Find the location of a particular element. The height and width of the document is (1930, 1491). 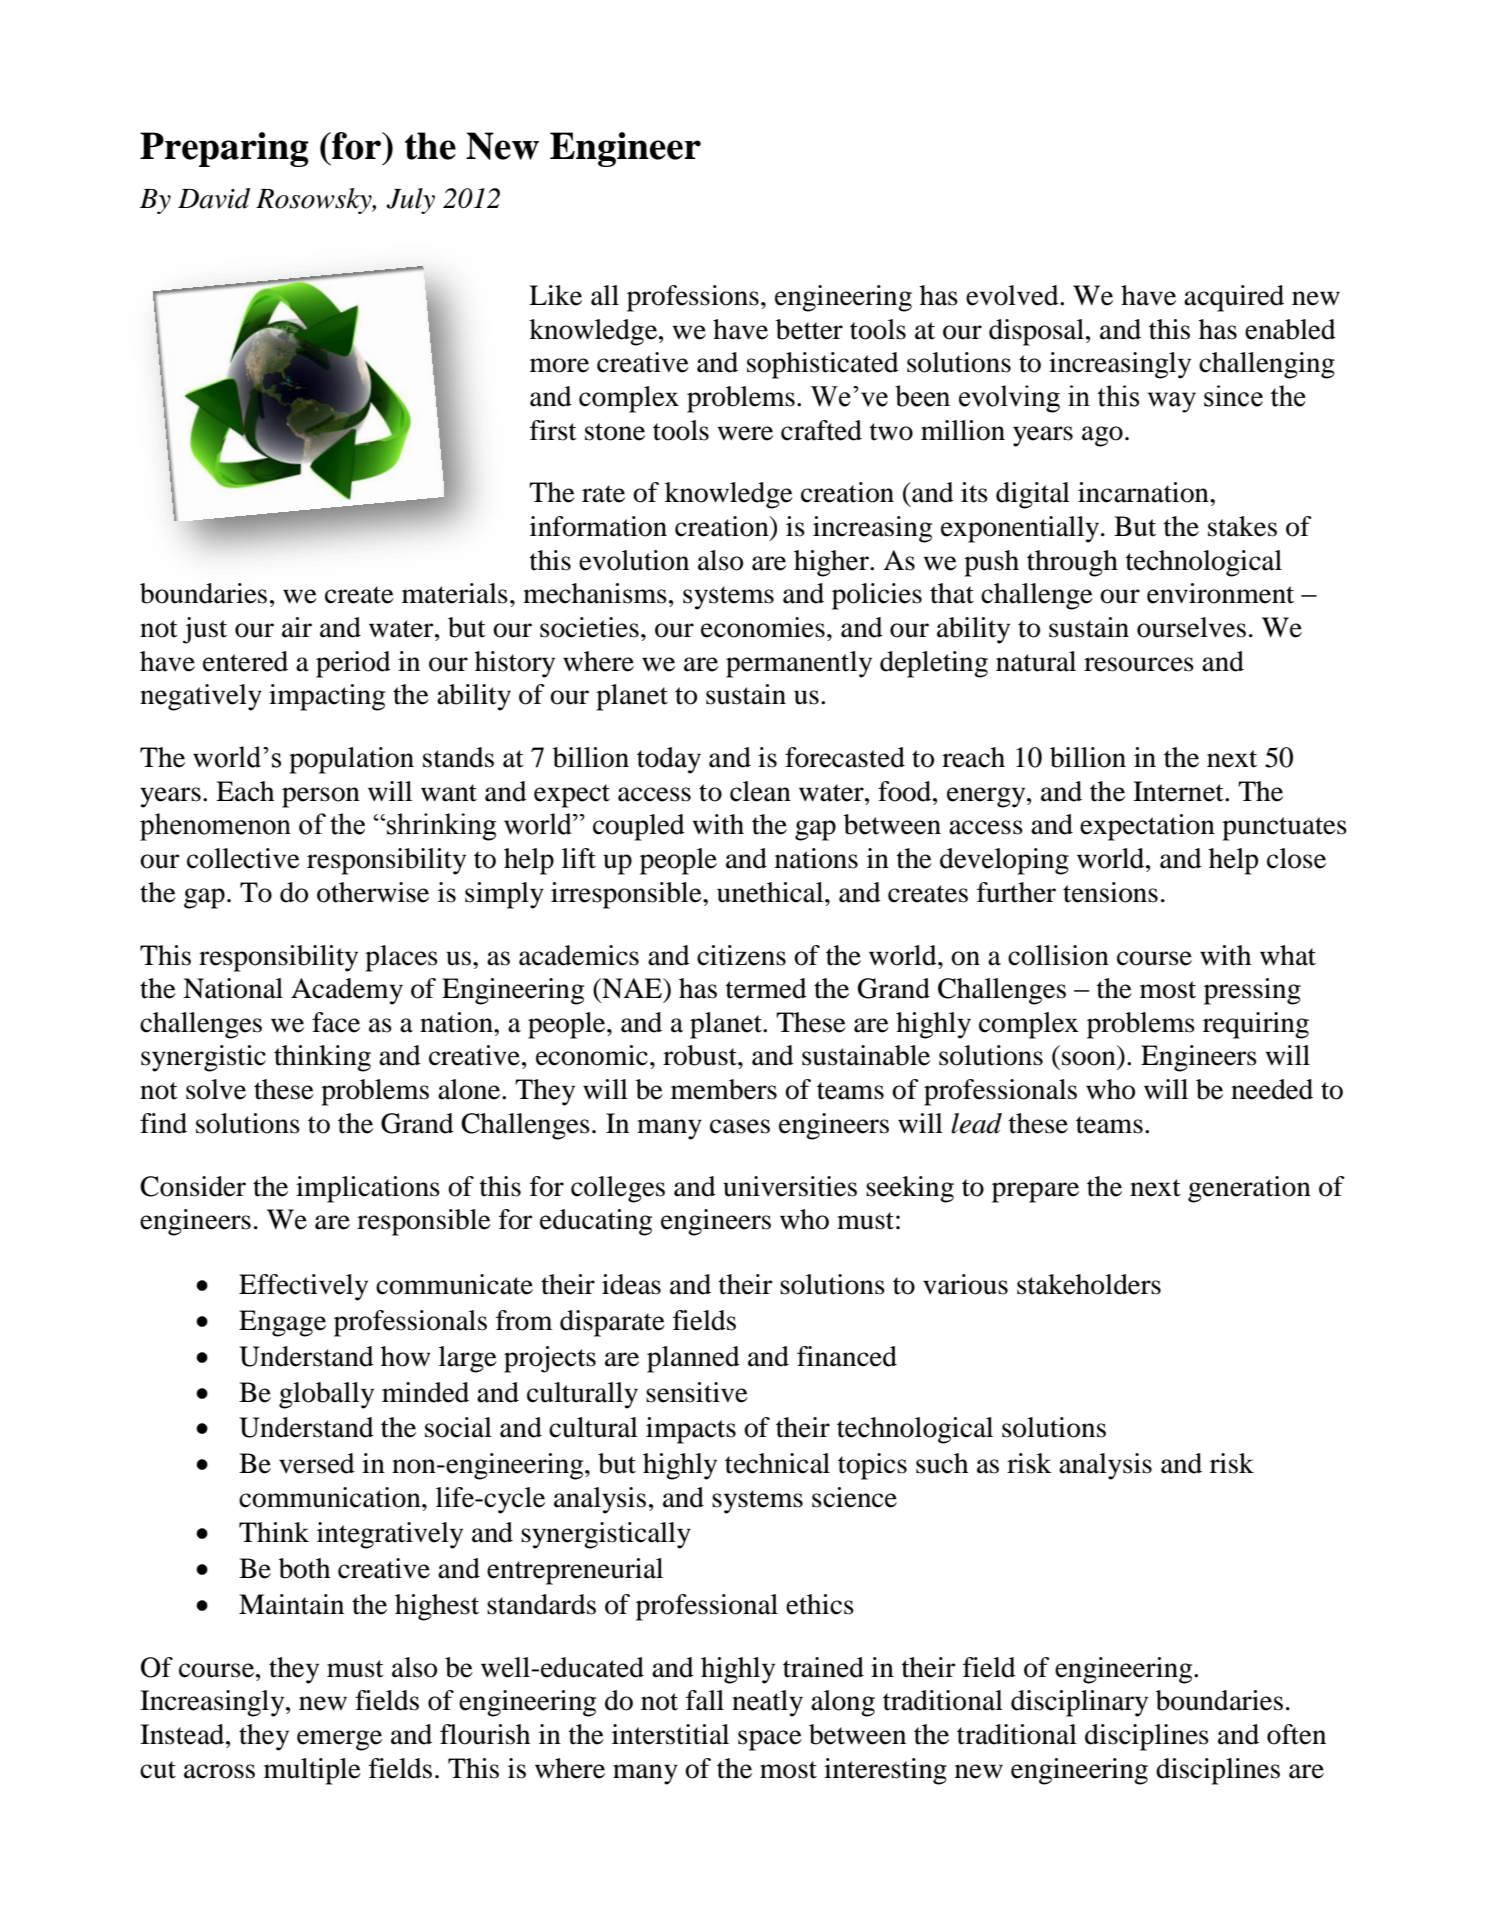

emerge is located at coordinates (339, 1740).
